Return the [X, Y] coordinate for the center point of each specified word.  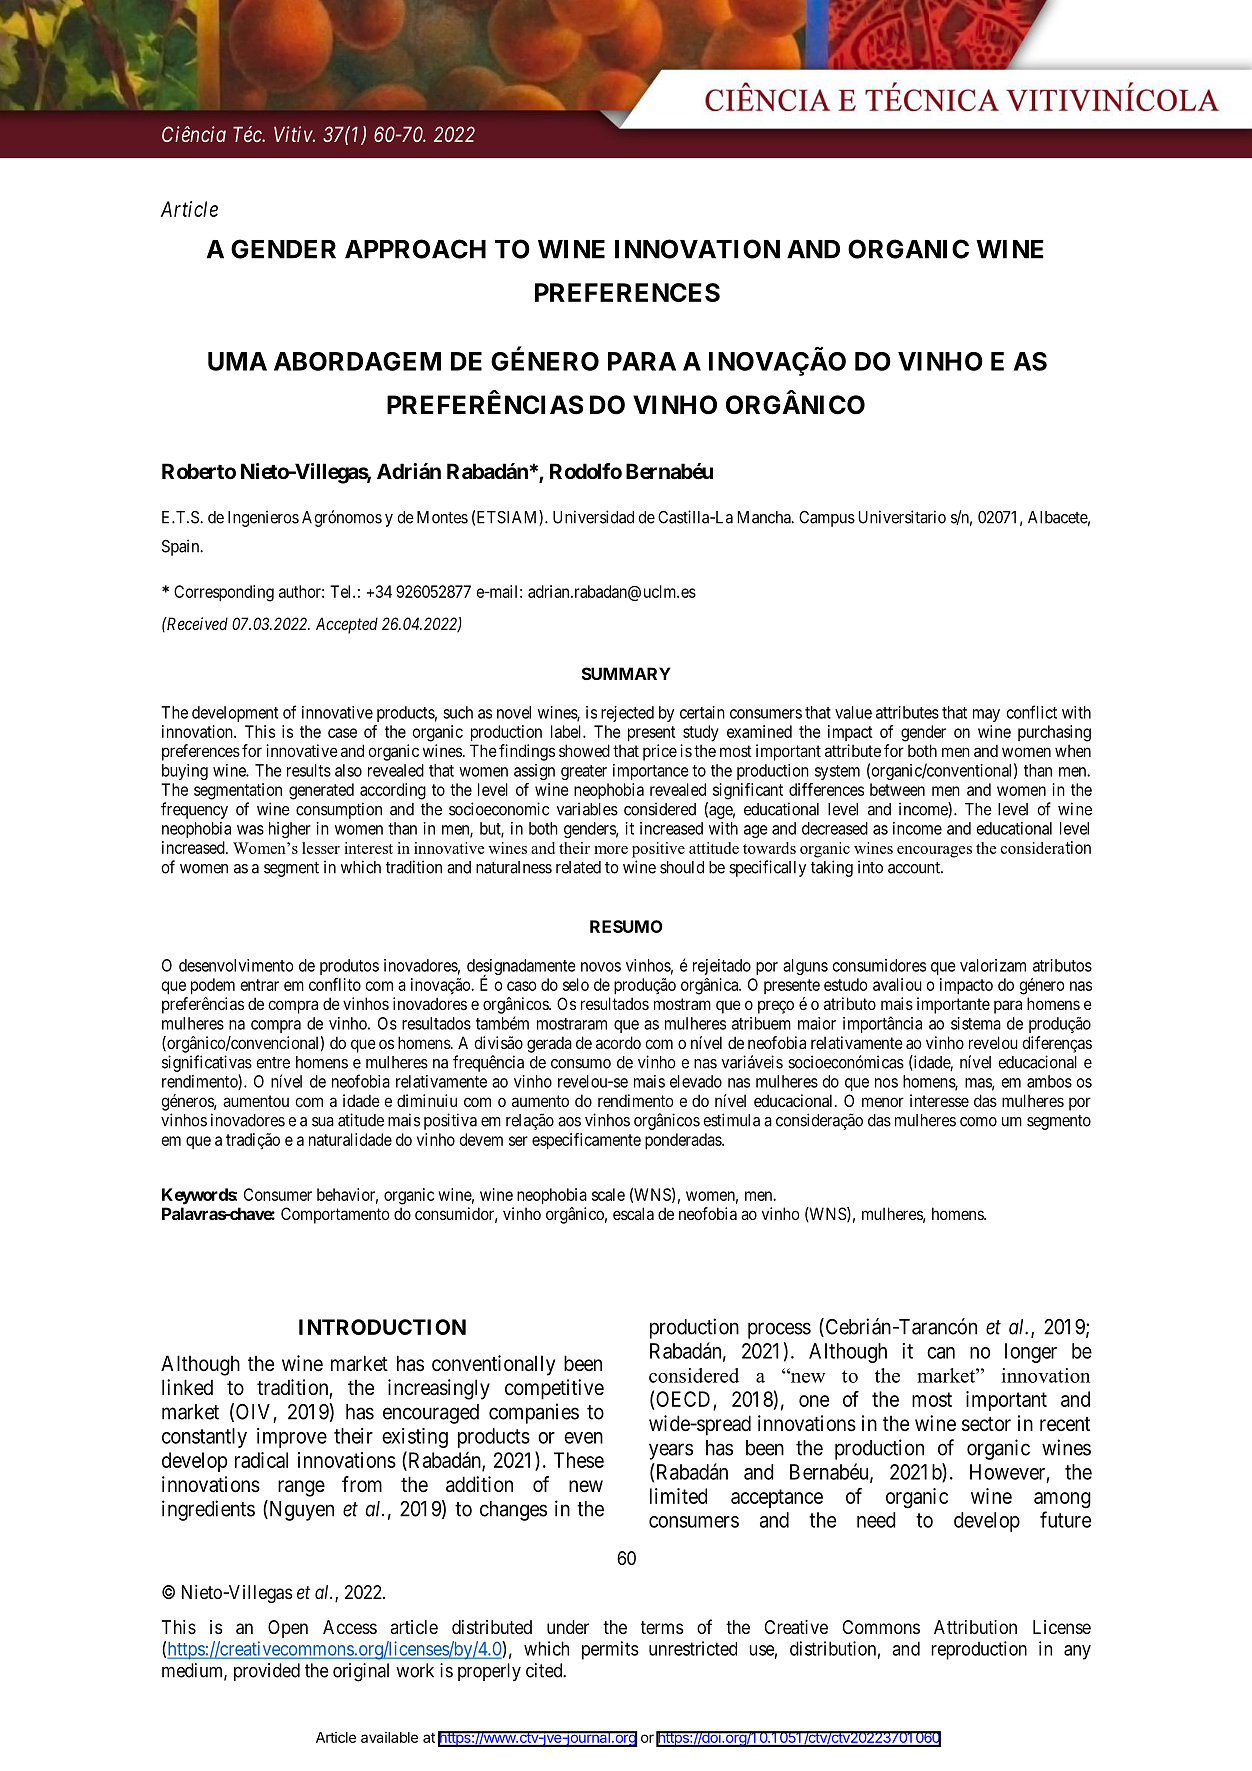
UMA [237, 361]
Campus [827, 519]
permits [610, 1650]
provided [267, 1672]
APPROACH [415, 249]
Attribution [975, 1627]
